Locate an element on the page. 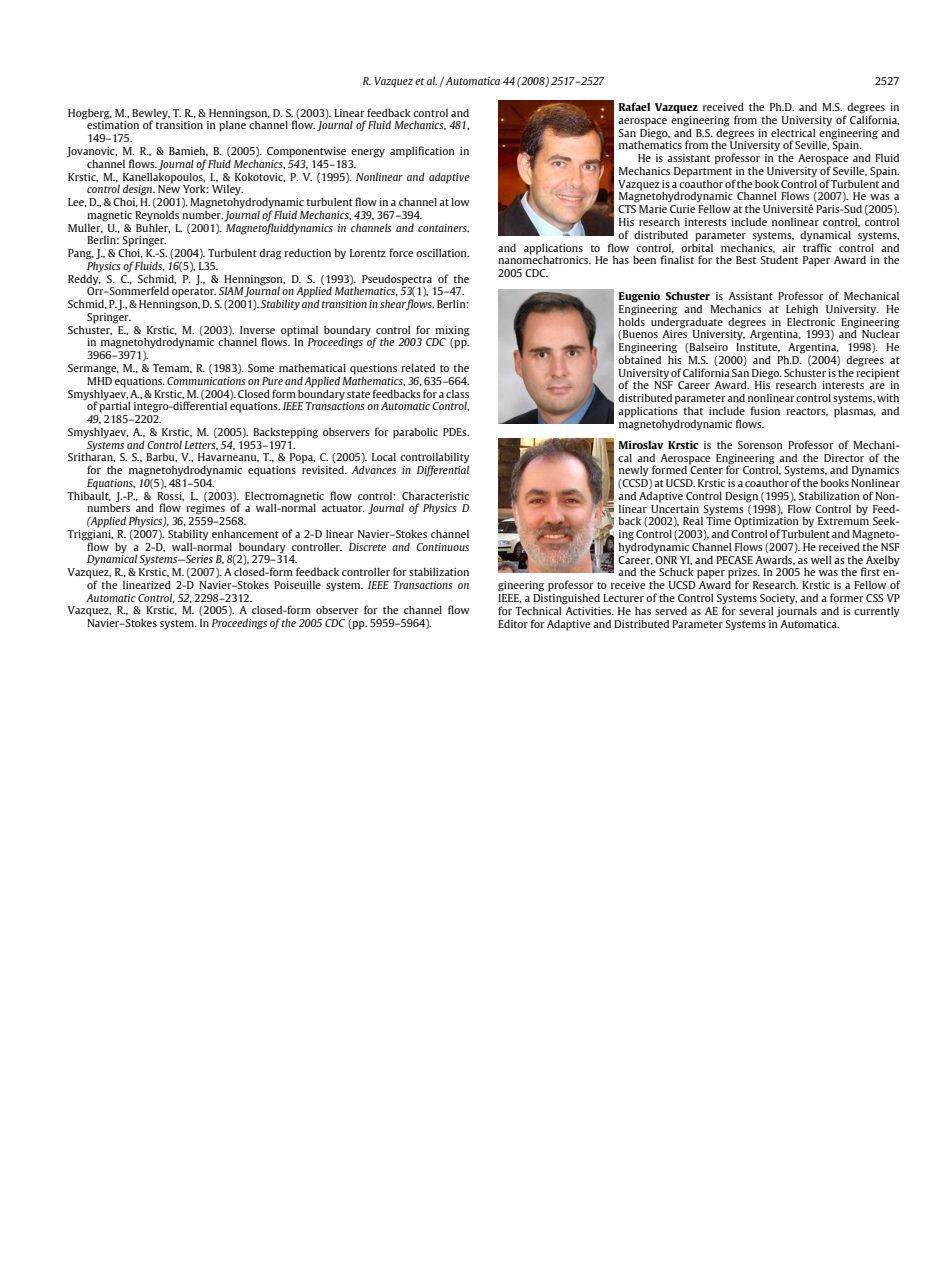  electrical is located at coordinates (793, 132).
